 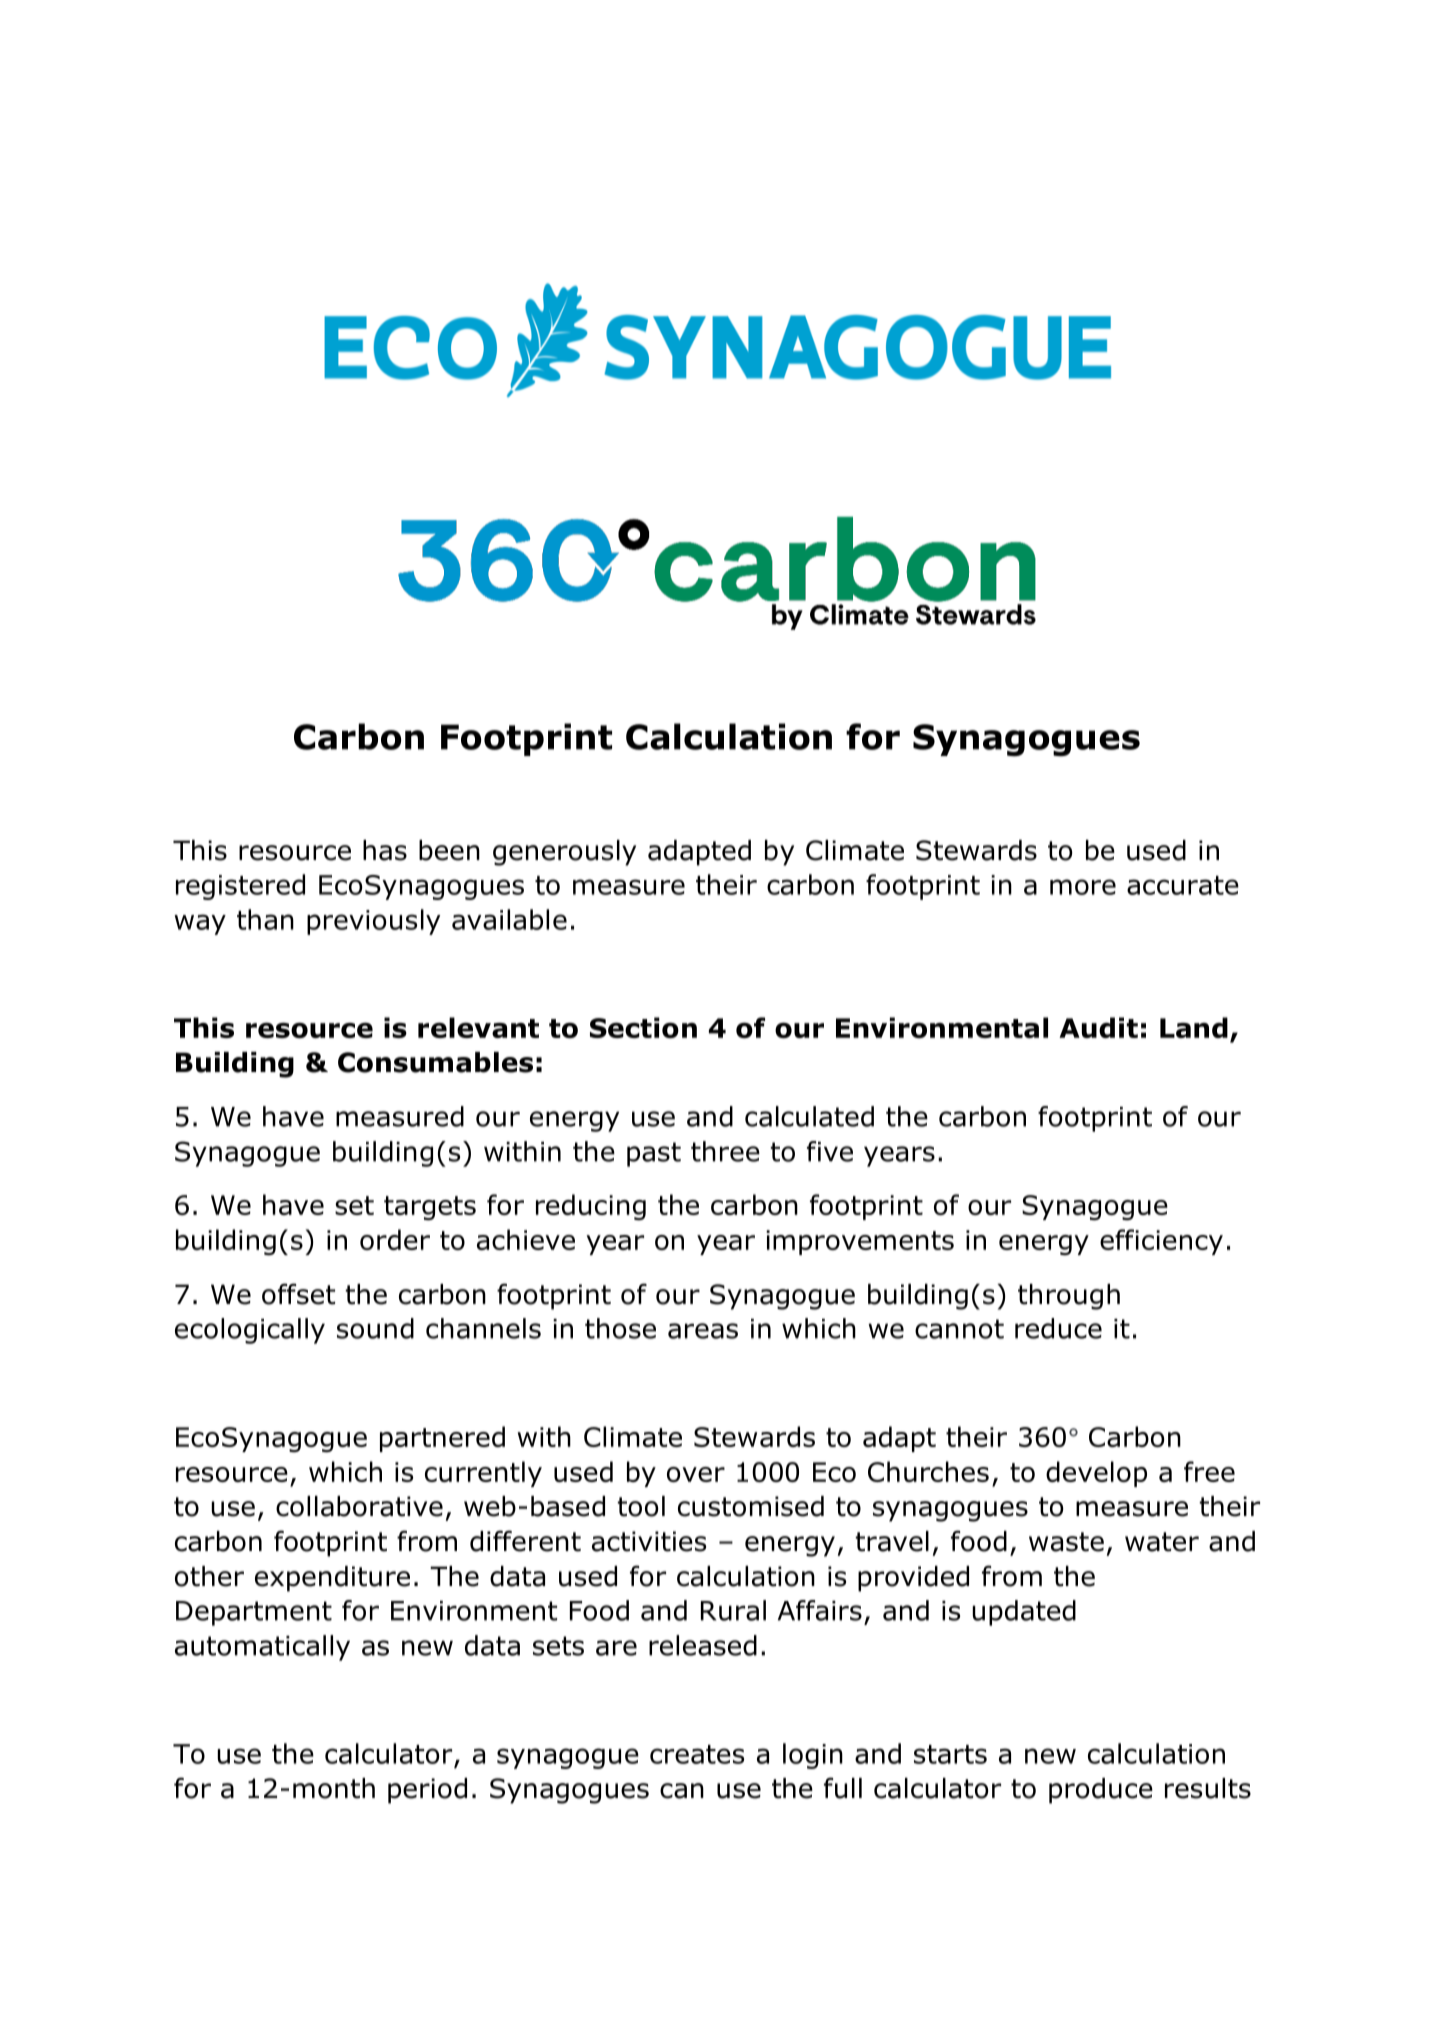 What do you see at coordinates (703, 1331) in the image?
I see `areas` at bounding box center [703, 1331].
